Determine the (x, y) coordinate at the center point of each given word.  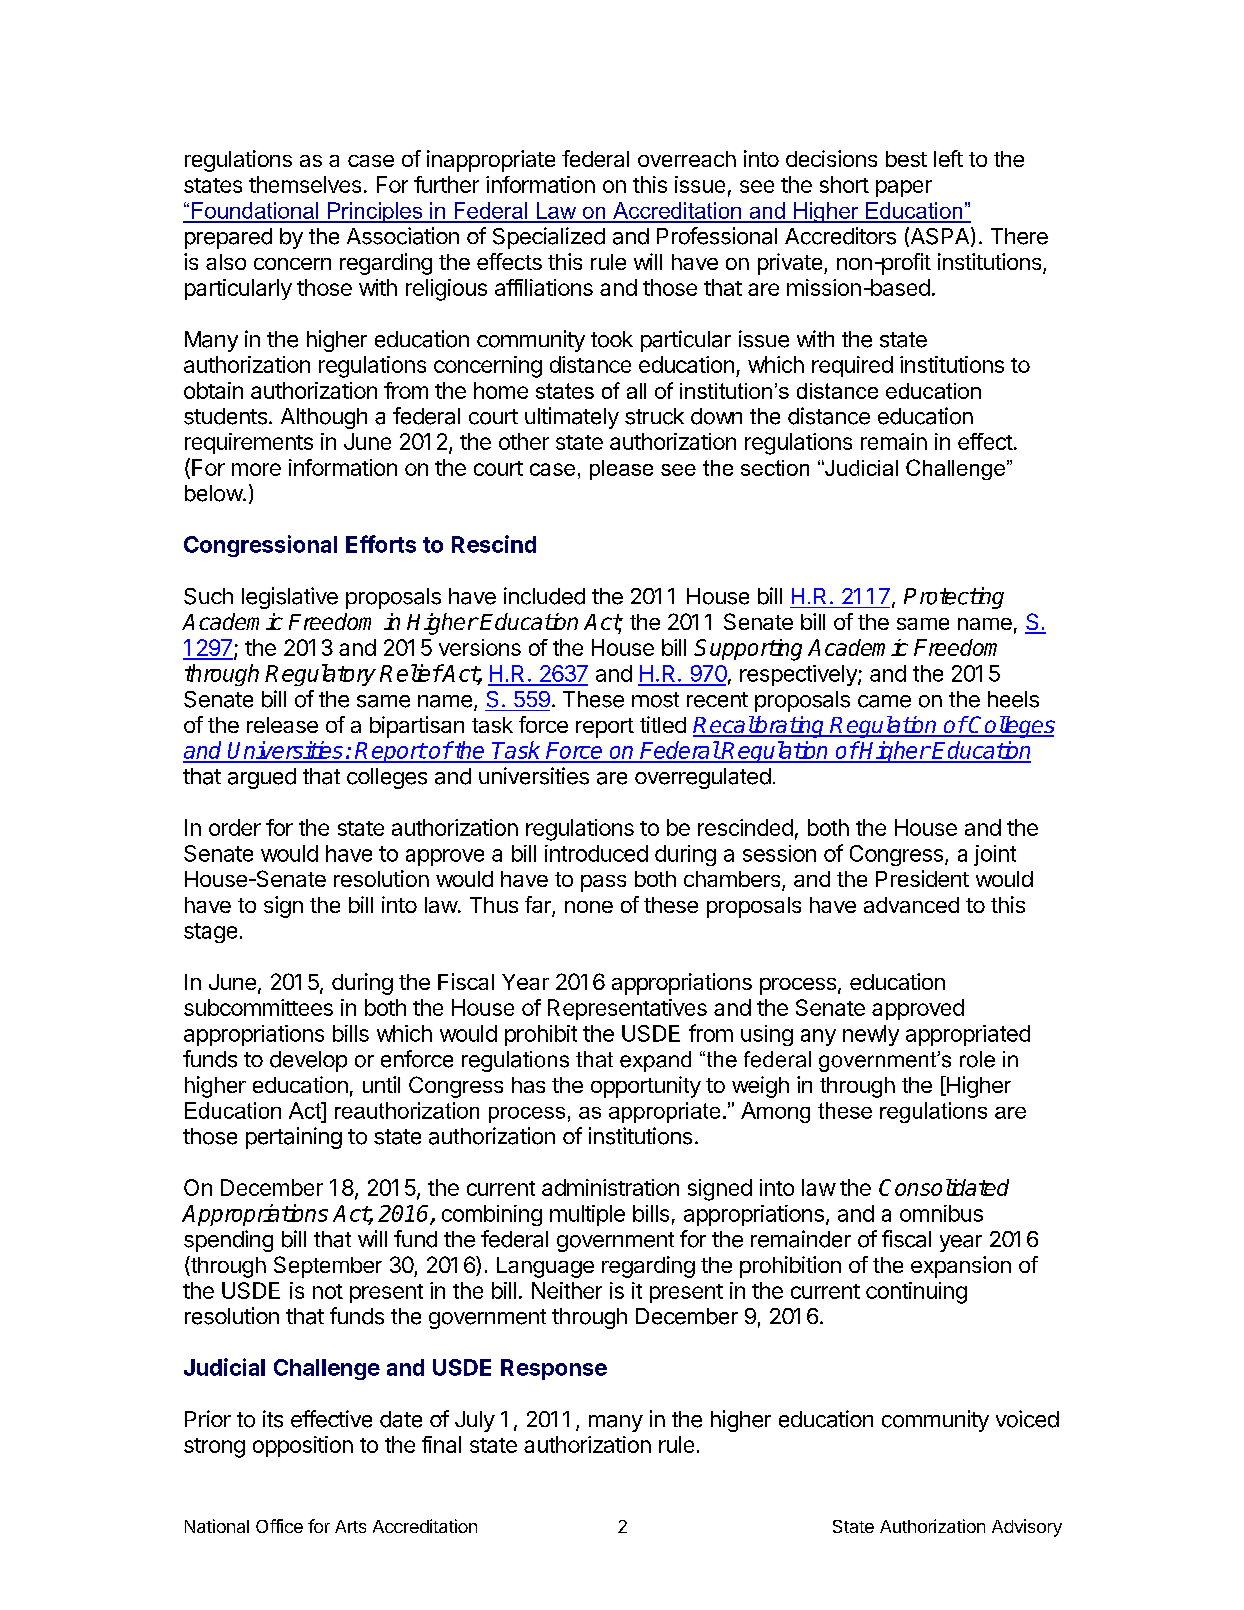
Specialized (549, 238)
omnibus (941, 1213)
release (282, 725)
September (328, 1267)
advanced (911, 905)
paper (904, 188)
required (852, 366)
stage (210, 933)
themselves (305, 184)
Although (324, 418)
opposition (303, 1446)
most (655, 700)
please (621, 470)
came (884, 701)
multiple (587, 1215)
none (589, 907)
